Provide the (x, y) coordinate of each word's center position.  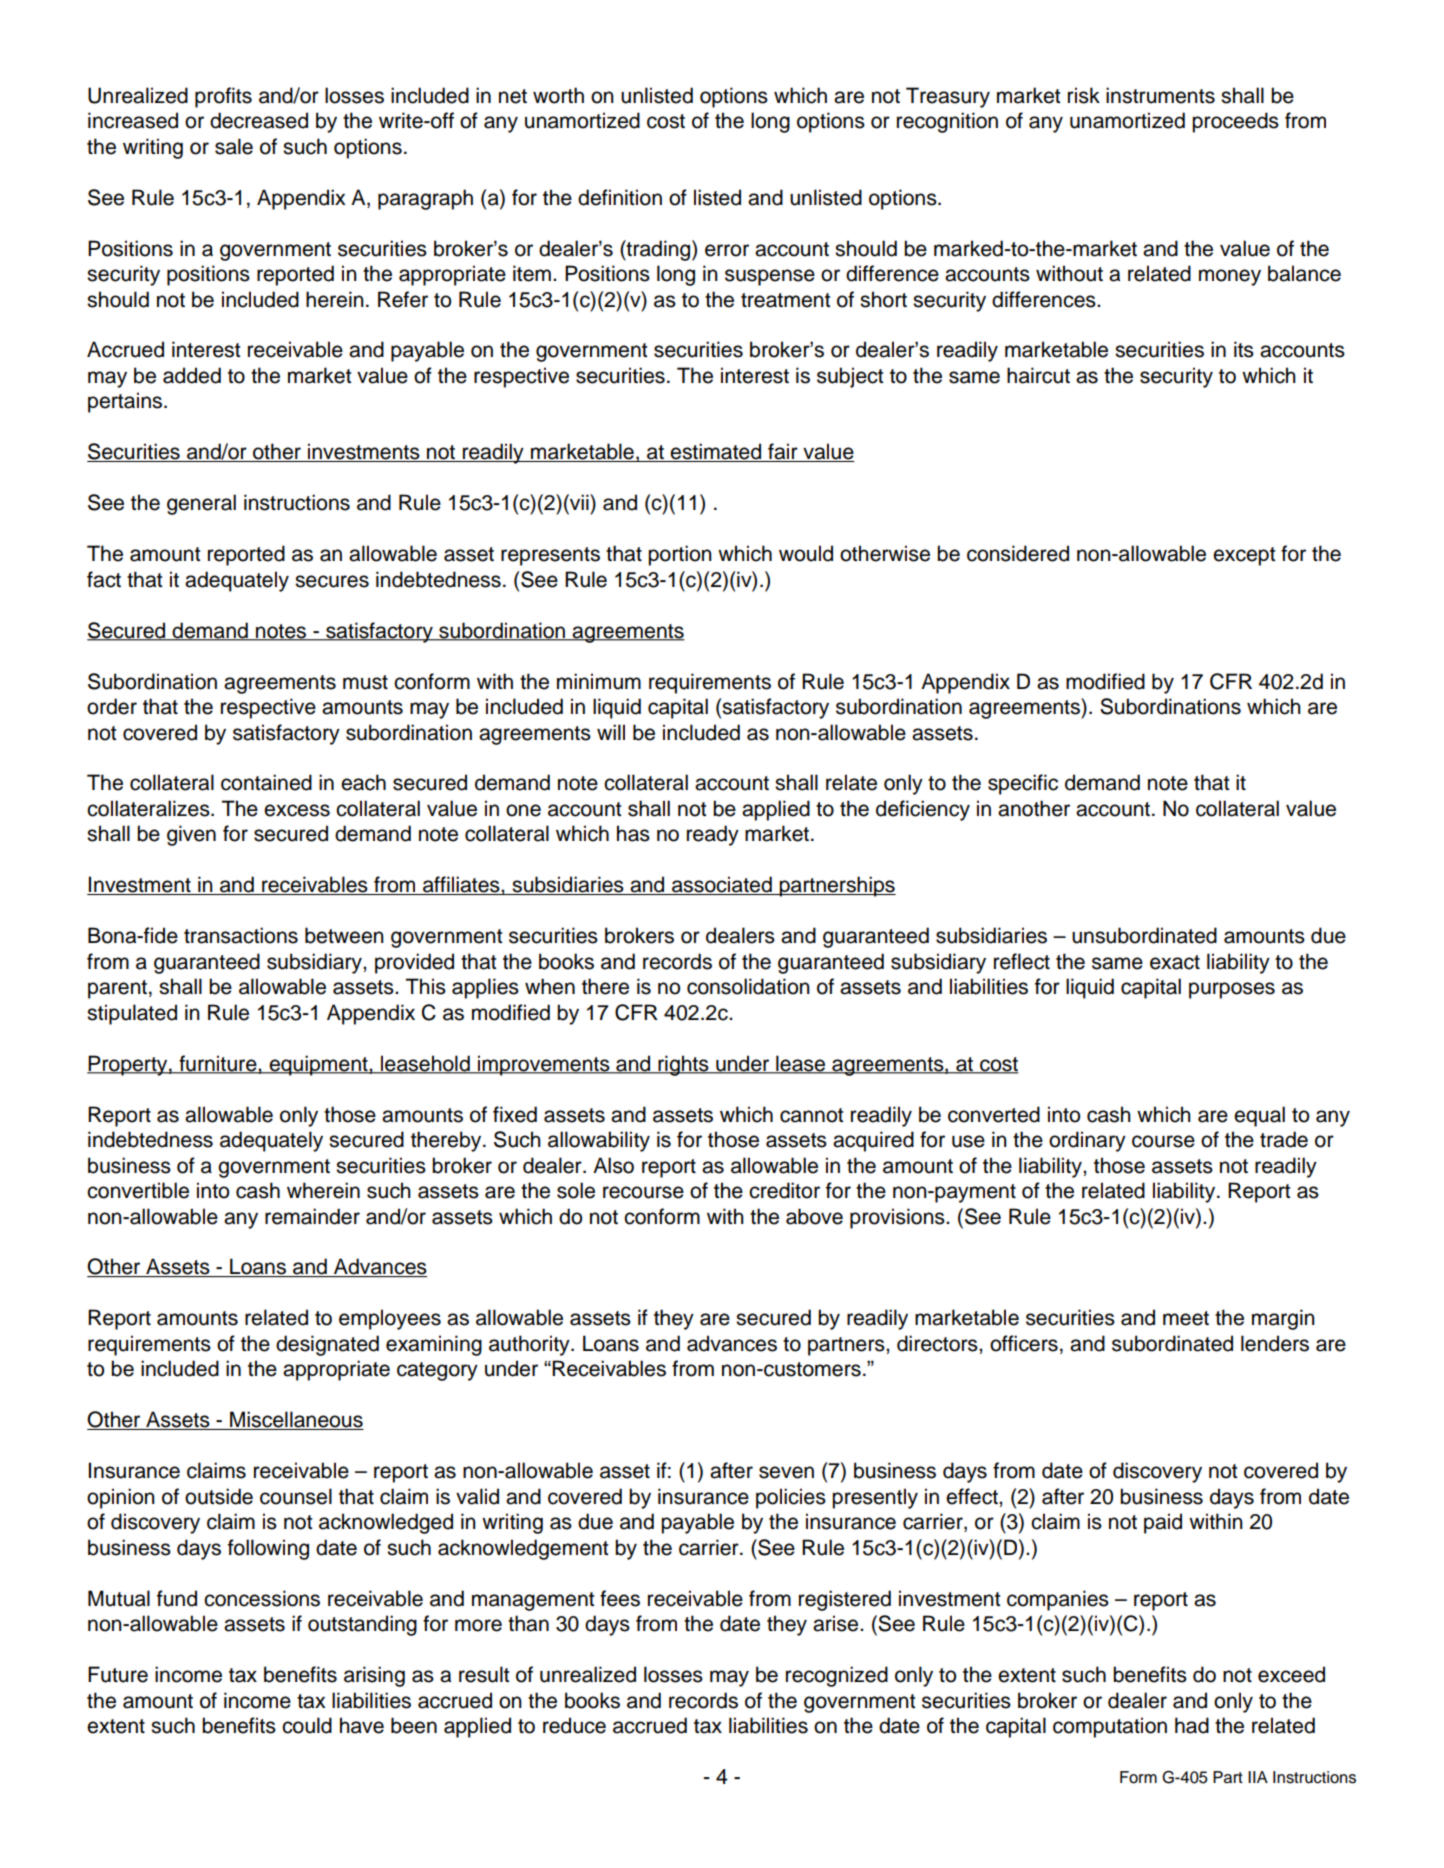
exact (1175, 962)
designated (327, 1345)
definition (620, 197)
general (201, 504)
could (307, 1725)
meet (1186, 1318)
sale (234, 146)
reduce (574, 1725)
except (1244, 556)
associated (722, 885)
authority (530, 1345)
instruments (1160, 95)
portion (680, 555)
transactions (241, 935)
